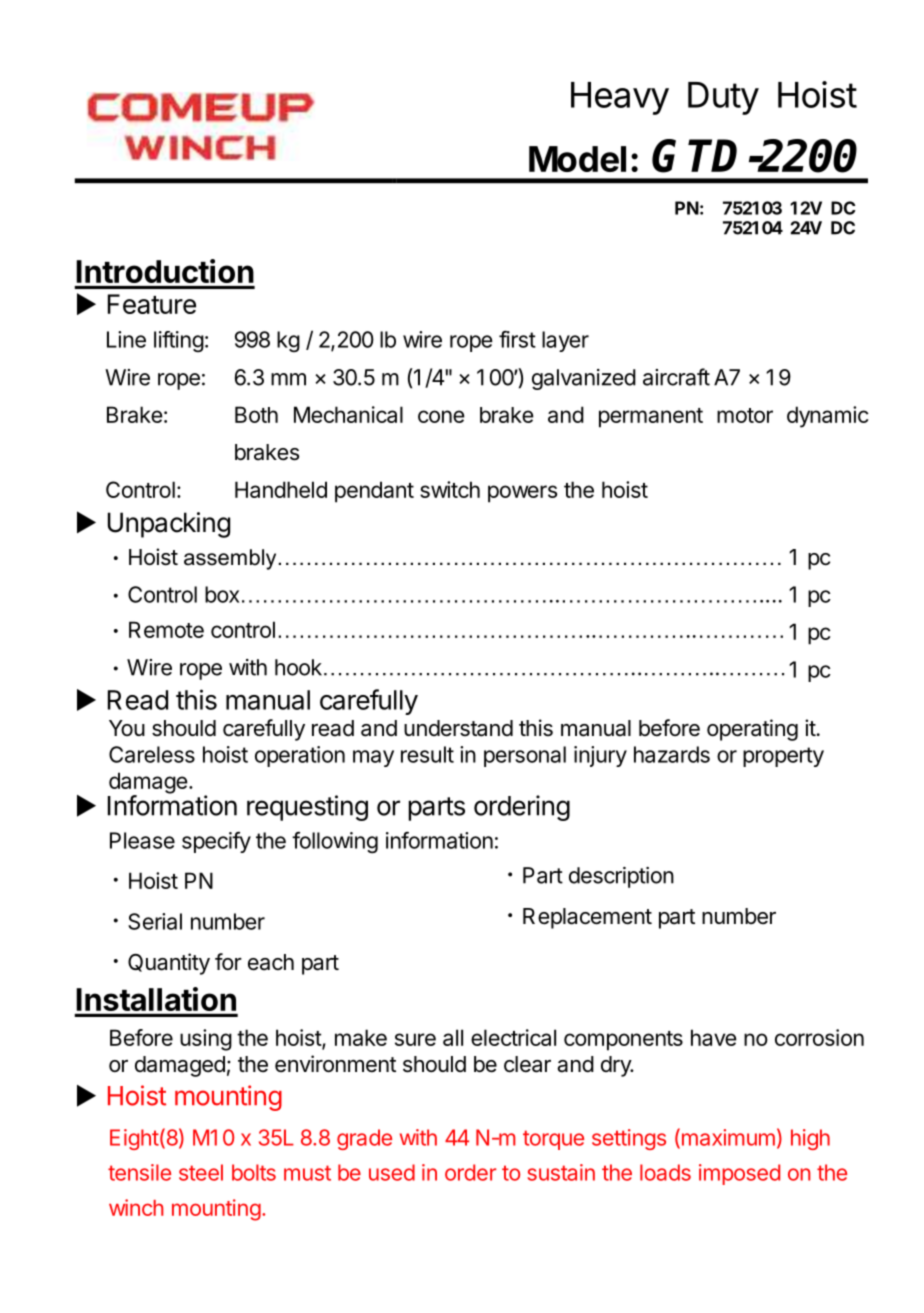 The height and width of the document is (1313, 924). Describe the element at coordinates (577, 159) in the document. I see `Model` at that location.
